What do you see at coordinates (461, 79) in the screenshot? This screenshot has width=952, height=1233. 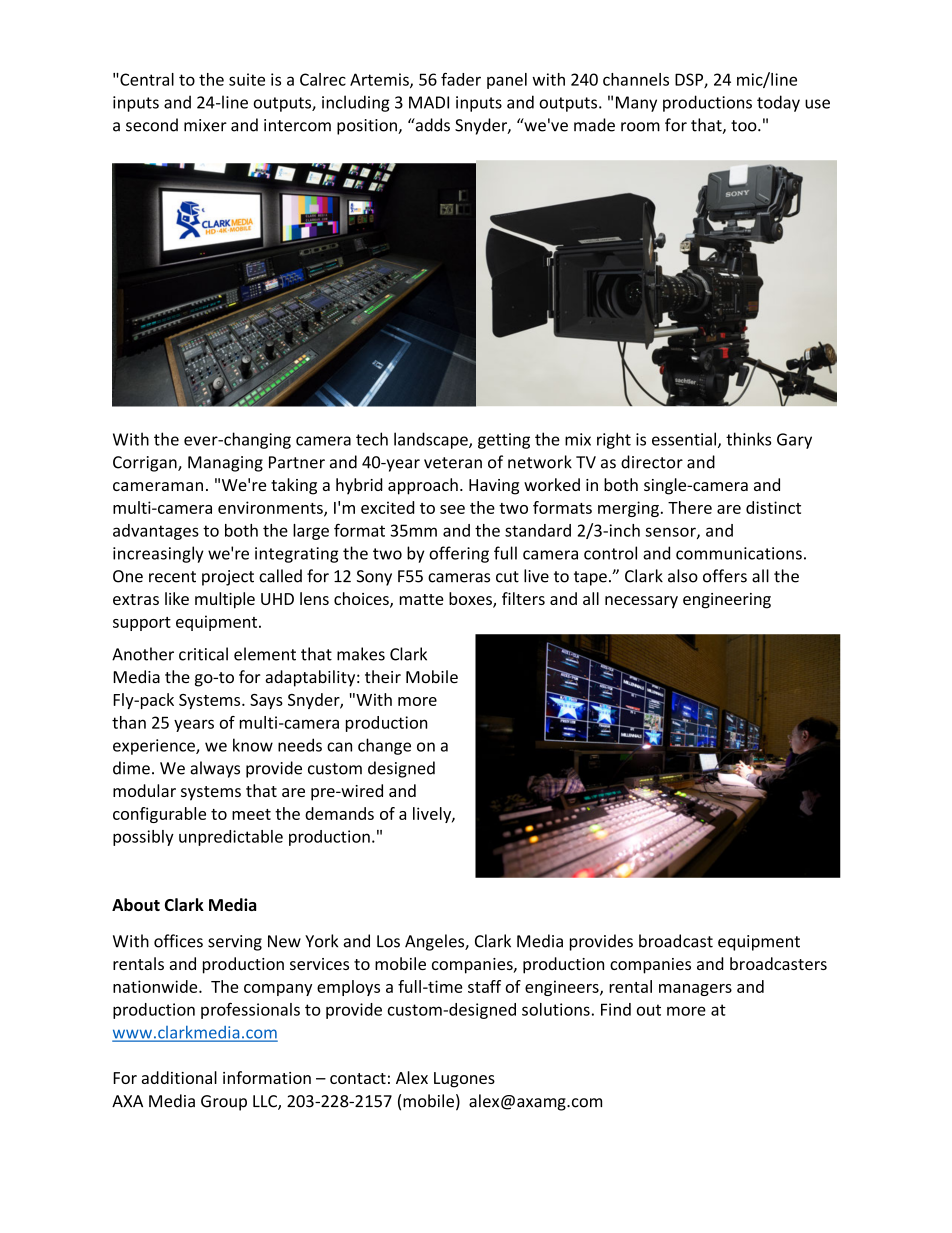 I see `fader` at bounding box center [461, 79].
